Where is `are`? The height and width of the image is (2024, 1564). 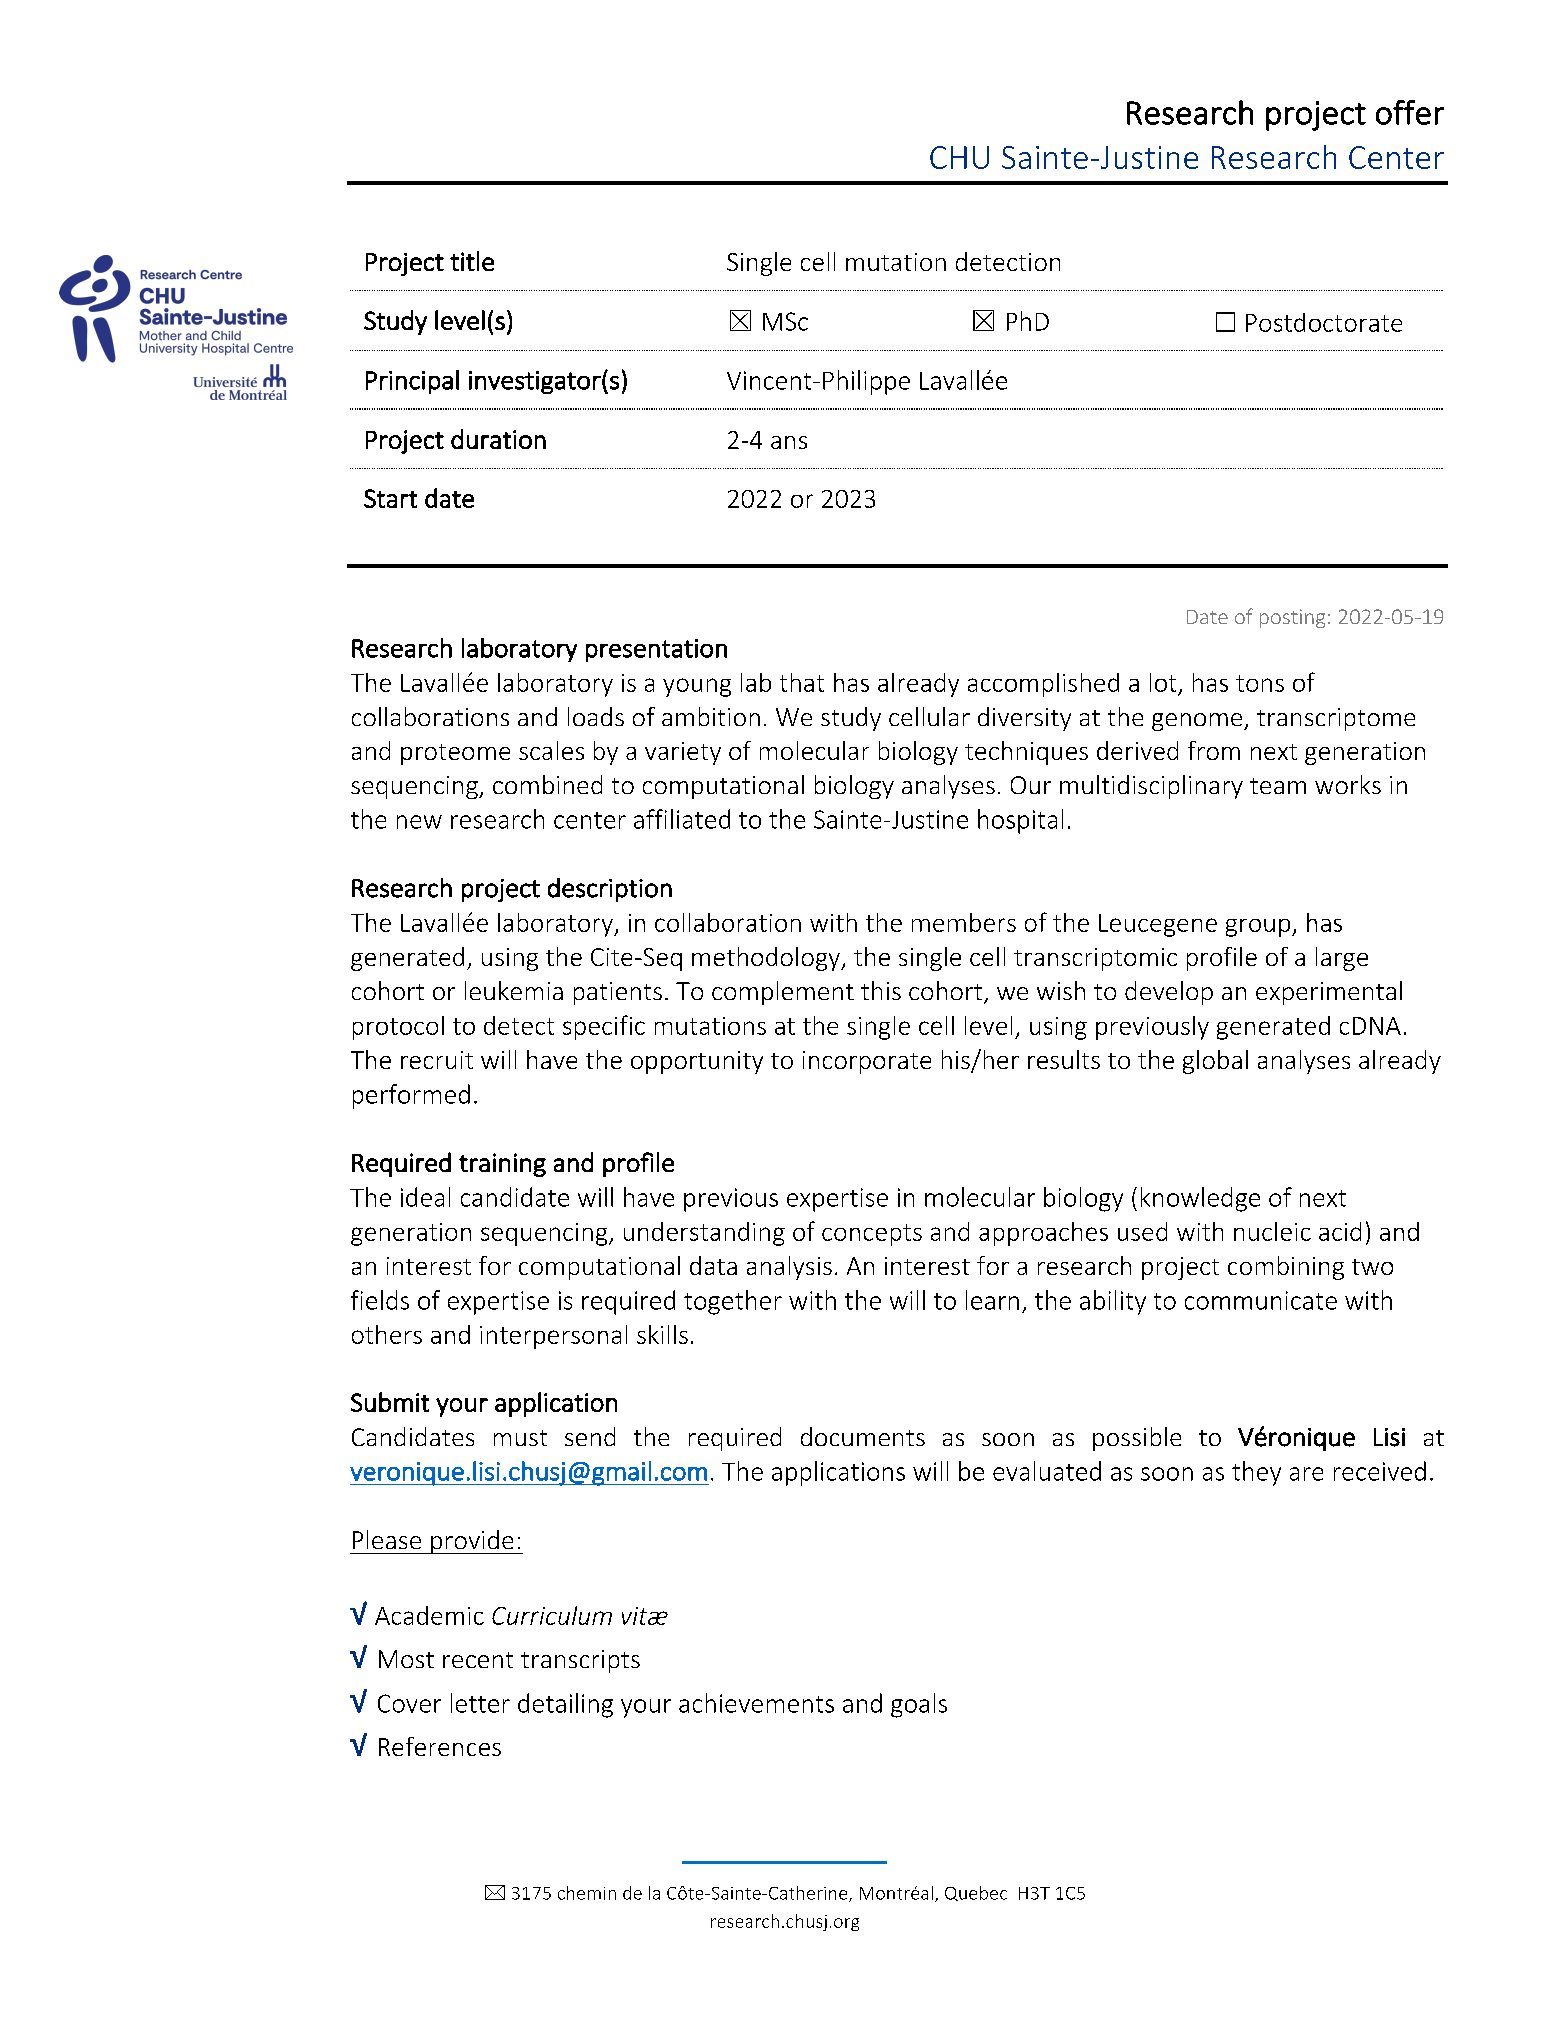 are is located at coordinates (1306, 1474).
